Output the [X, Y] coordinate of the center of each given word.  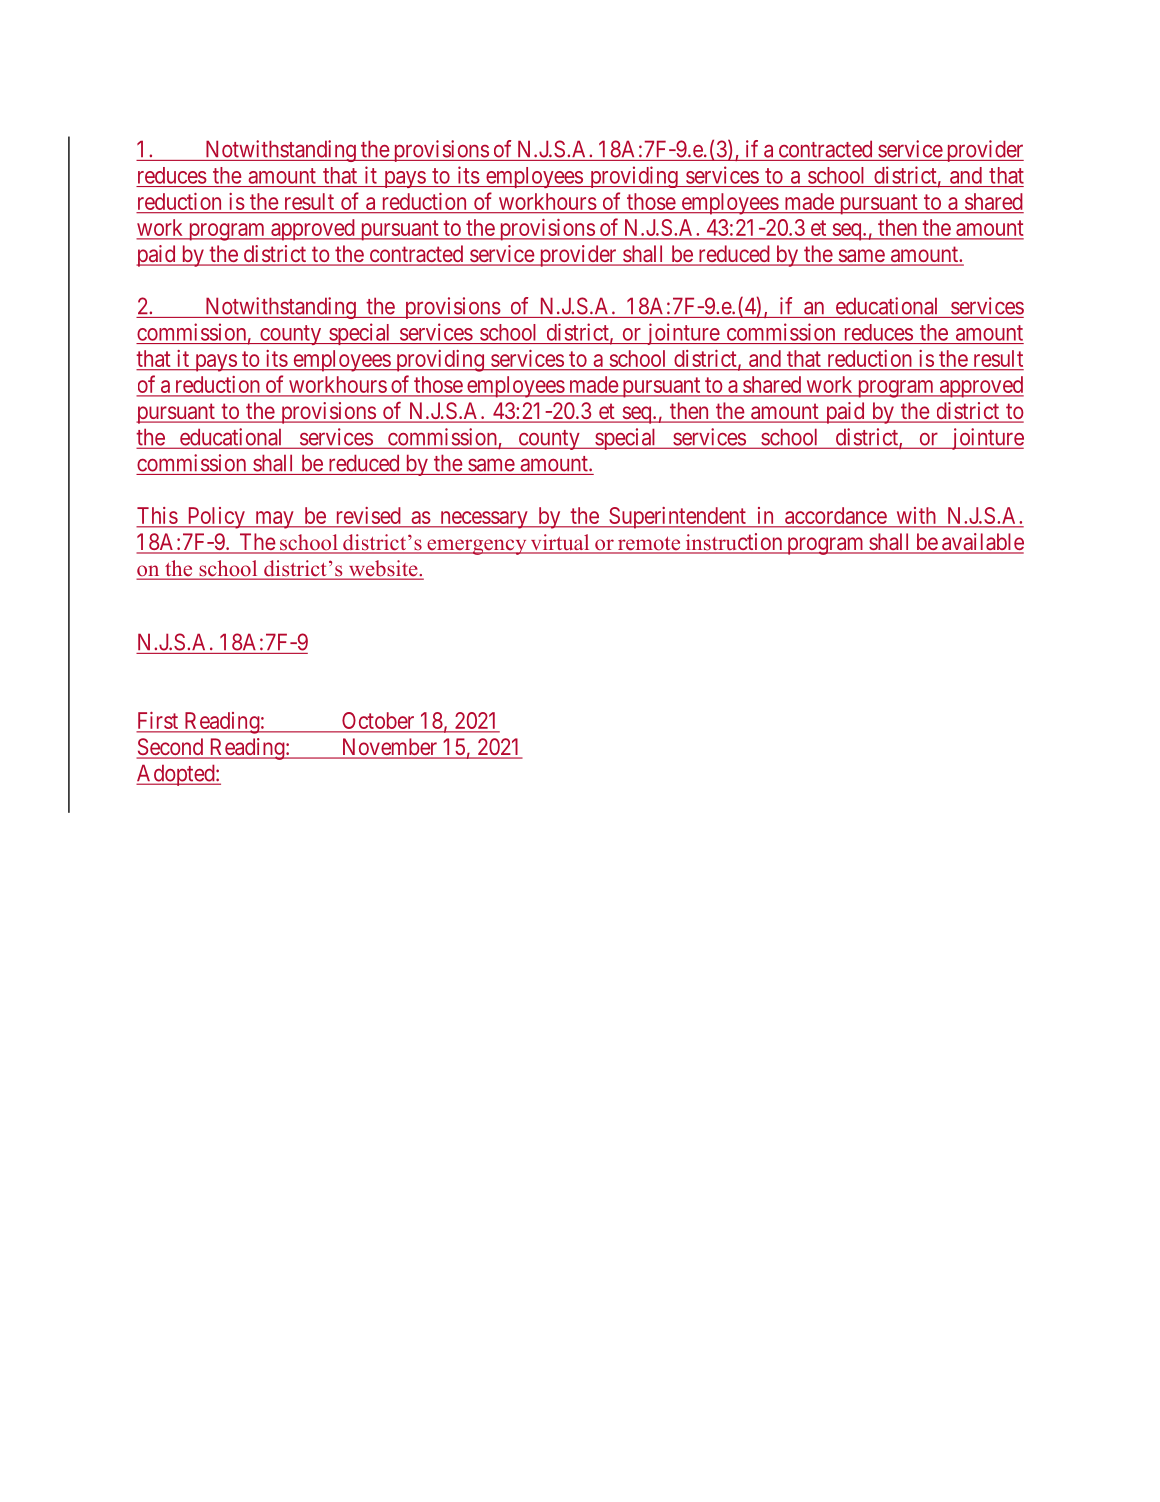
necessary [484, 520]
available [982, 543]
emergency [477, 547]
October [378, 722]
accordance [836, 515]
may [274, 520]
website [383, 569]
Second [171, 748]
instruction [734, 543]
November [389, 748]
